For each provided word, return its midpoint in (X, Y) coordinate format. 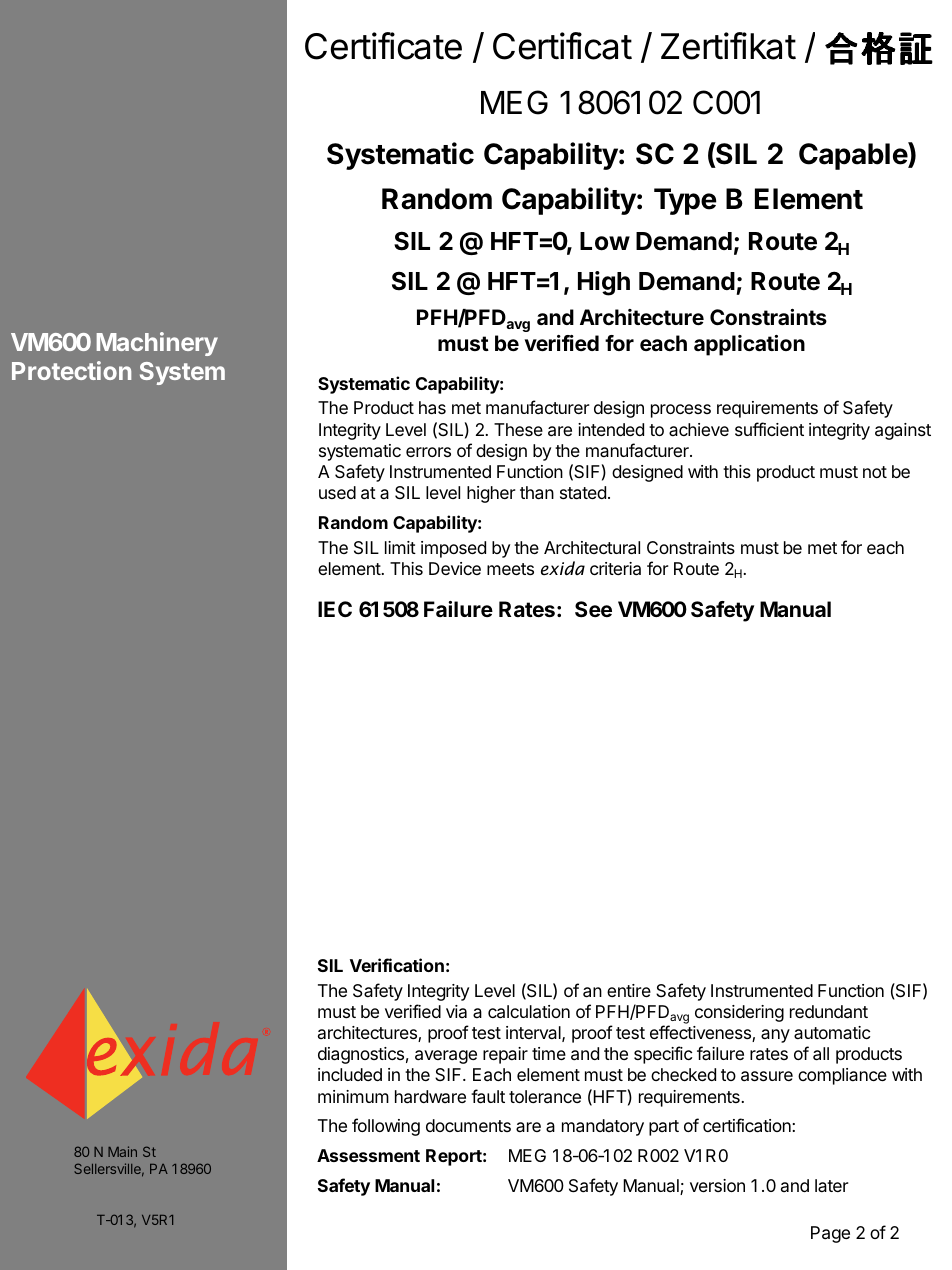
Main (122, 1151)
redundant (829, 1012)
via (456, 1011)
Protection (71, 370)
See (593, 609)
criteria (615, 569)
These (518, 429)
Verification (397, 965)
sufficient (769, 429)
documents (468, 1125)
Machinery (157, 344)
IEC (335, 609)
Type (685, 201)
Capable (854, 156)
